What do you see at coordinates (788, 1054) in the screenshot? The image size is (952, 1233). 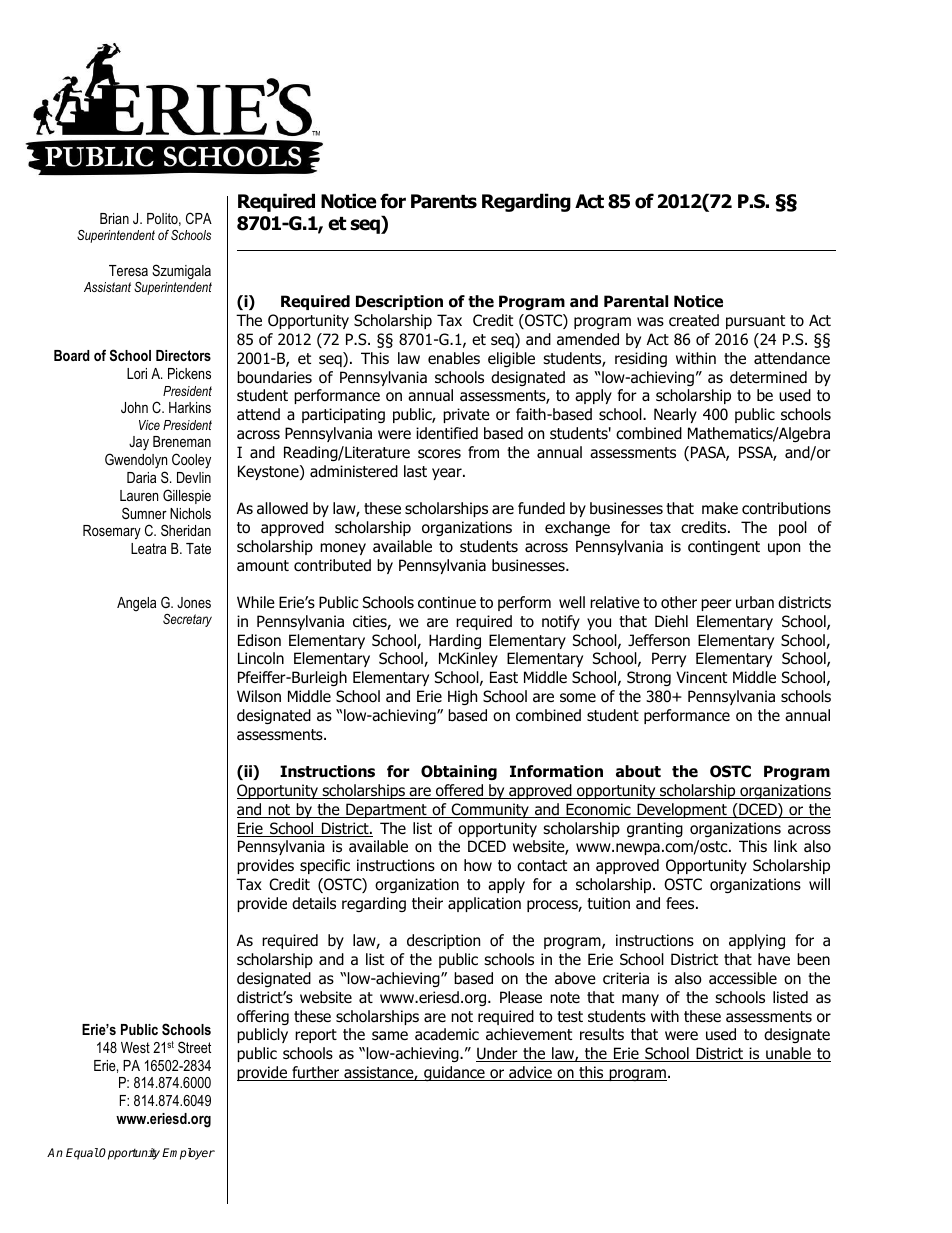 I see `unable` at bounding box center [788, 1054].
